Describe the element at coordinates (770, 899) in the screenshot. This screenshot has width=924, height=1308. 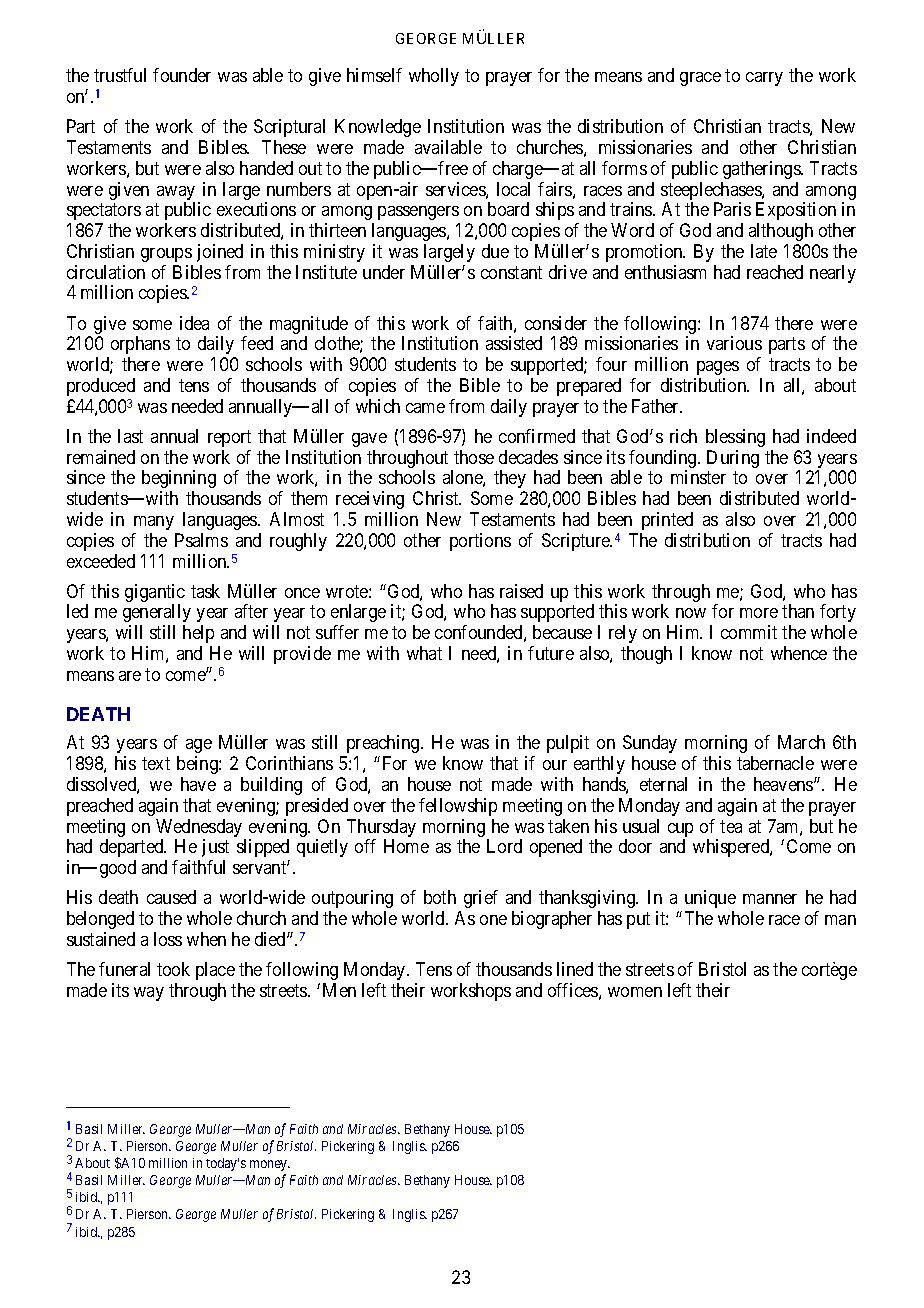
I see `manner` at that location.
